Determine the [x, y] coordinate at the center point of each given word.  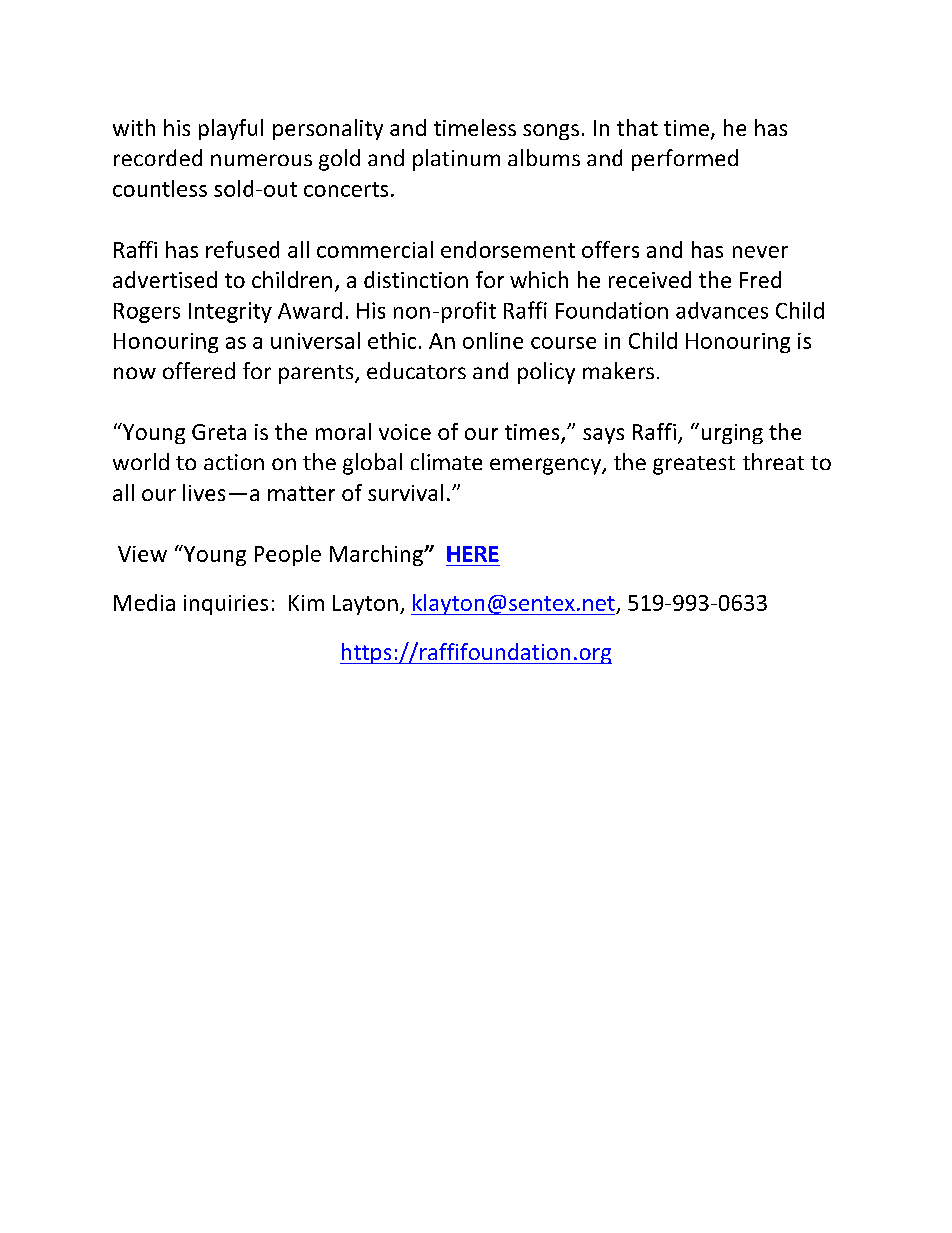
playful [231, 129]
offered [199, 370]
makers [618, 370]
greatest [694, 465]
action [234, 462]
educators [416, 370]
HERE [473, 554]
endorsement [508, 249]
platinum [456, 160]
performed [685, 160]
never [760, 252]
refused [242, 249]
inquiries [226, 605]
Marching [378, 555]
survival [405, 492]
